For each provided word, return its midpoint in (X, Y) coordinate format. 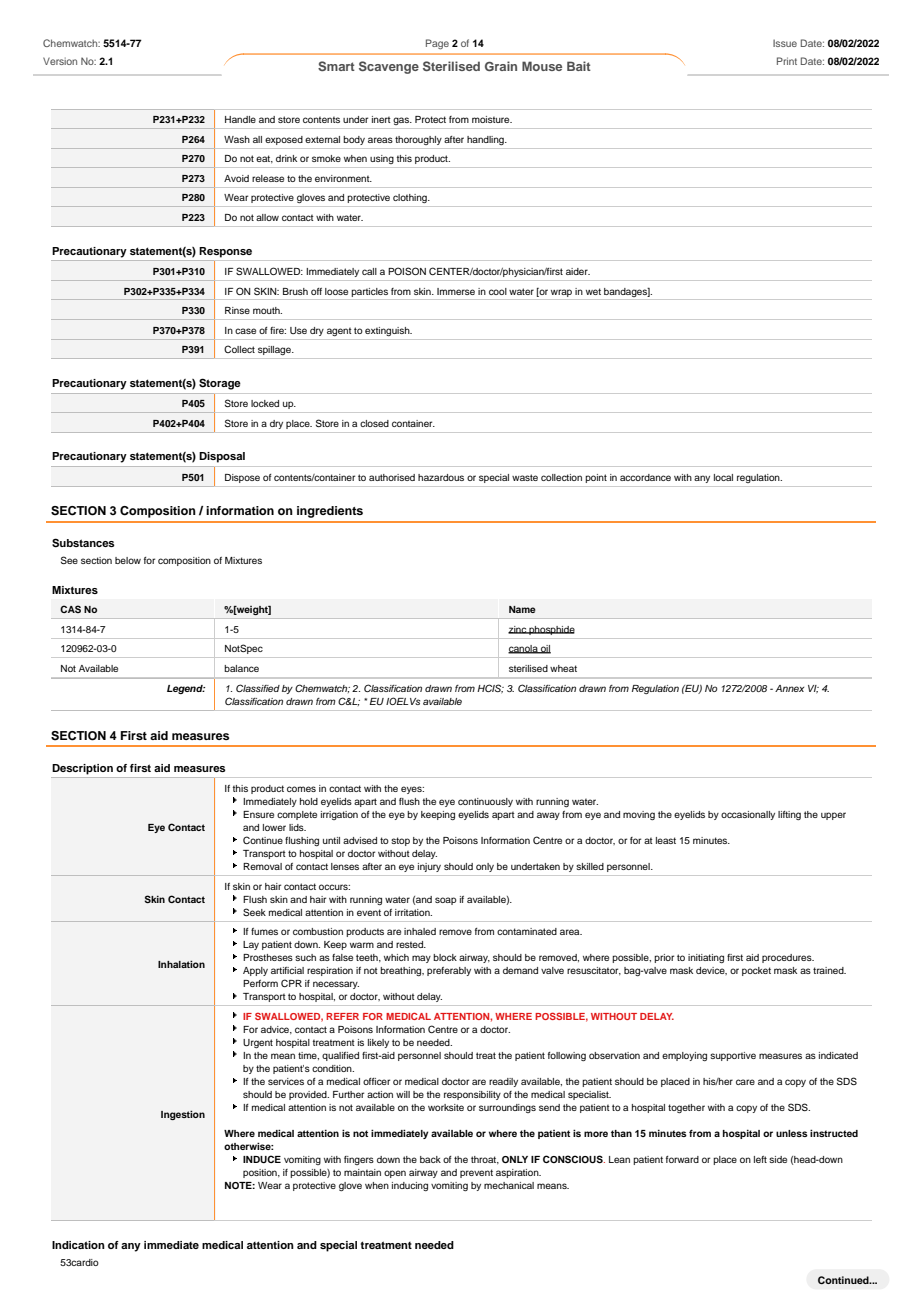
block (445, 957)
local (723, 477)
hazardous (441, 477)
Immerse (456, 291)
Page (437, 44)
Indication (78, 1245)
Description (82, 769)
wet (593, 291)
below (128, 560)
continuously (485, 802)
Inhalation (181, 964)
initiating (706, 958)
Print (787, 61)
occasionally (748, 815)
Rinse (237, 310)
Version (60, 61)
